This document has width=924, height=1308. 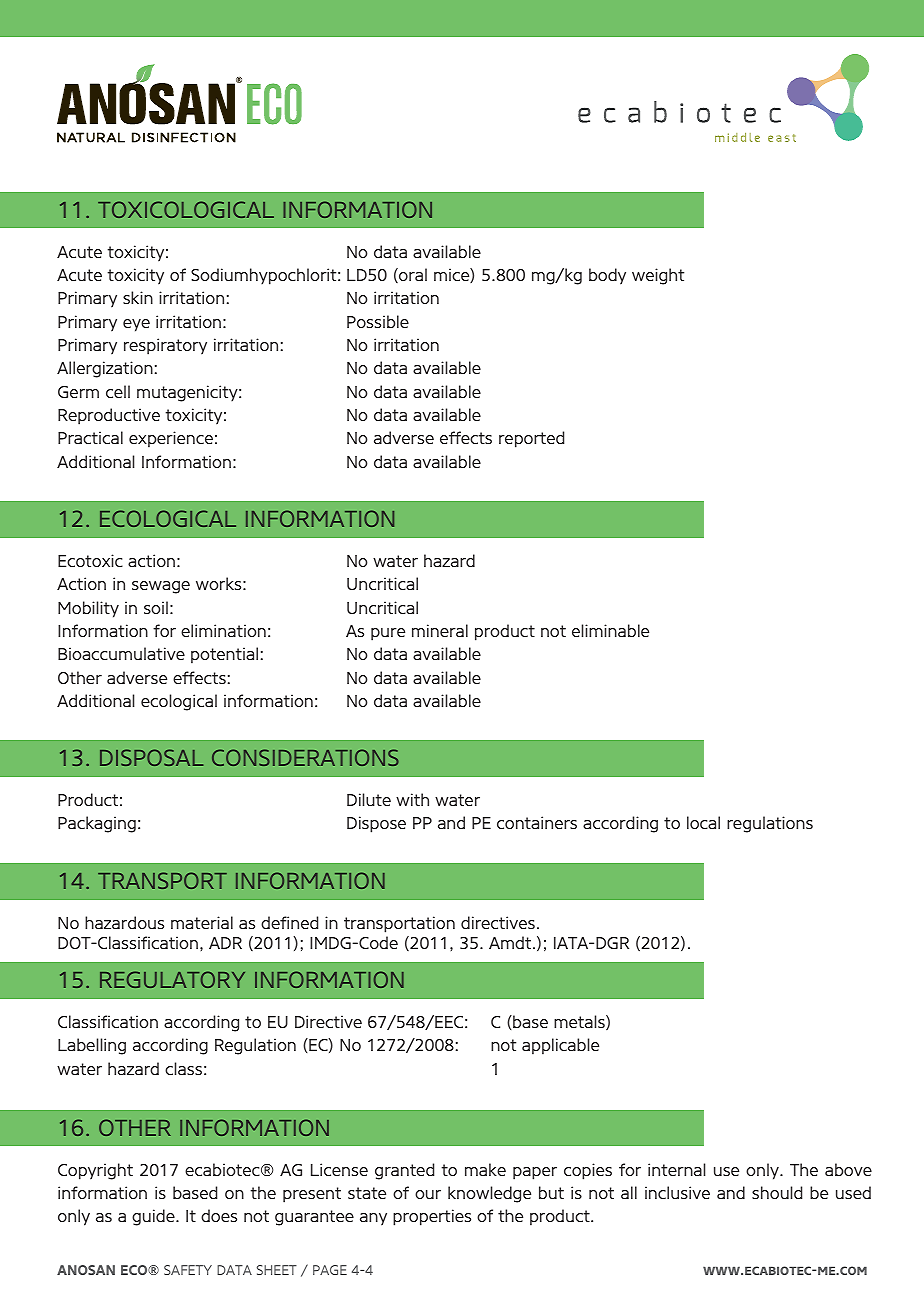 I want to click on properties, so click(x=432, y=1217).
